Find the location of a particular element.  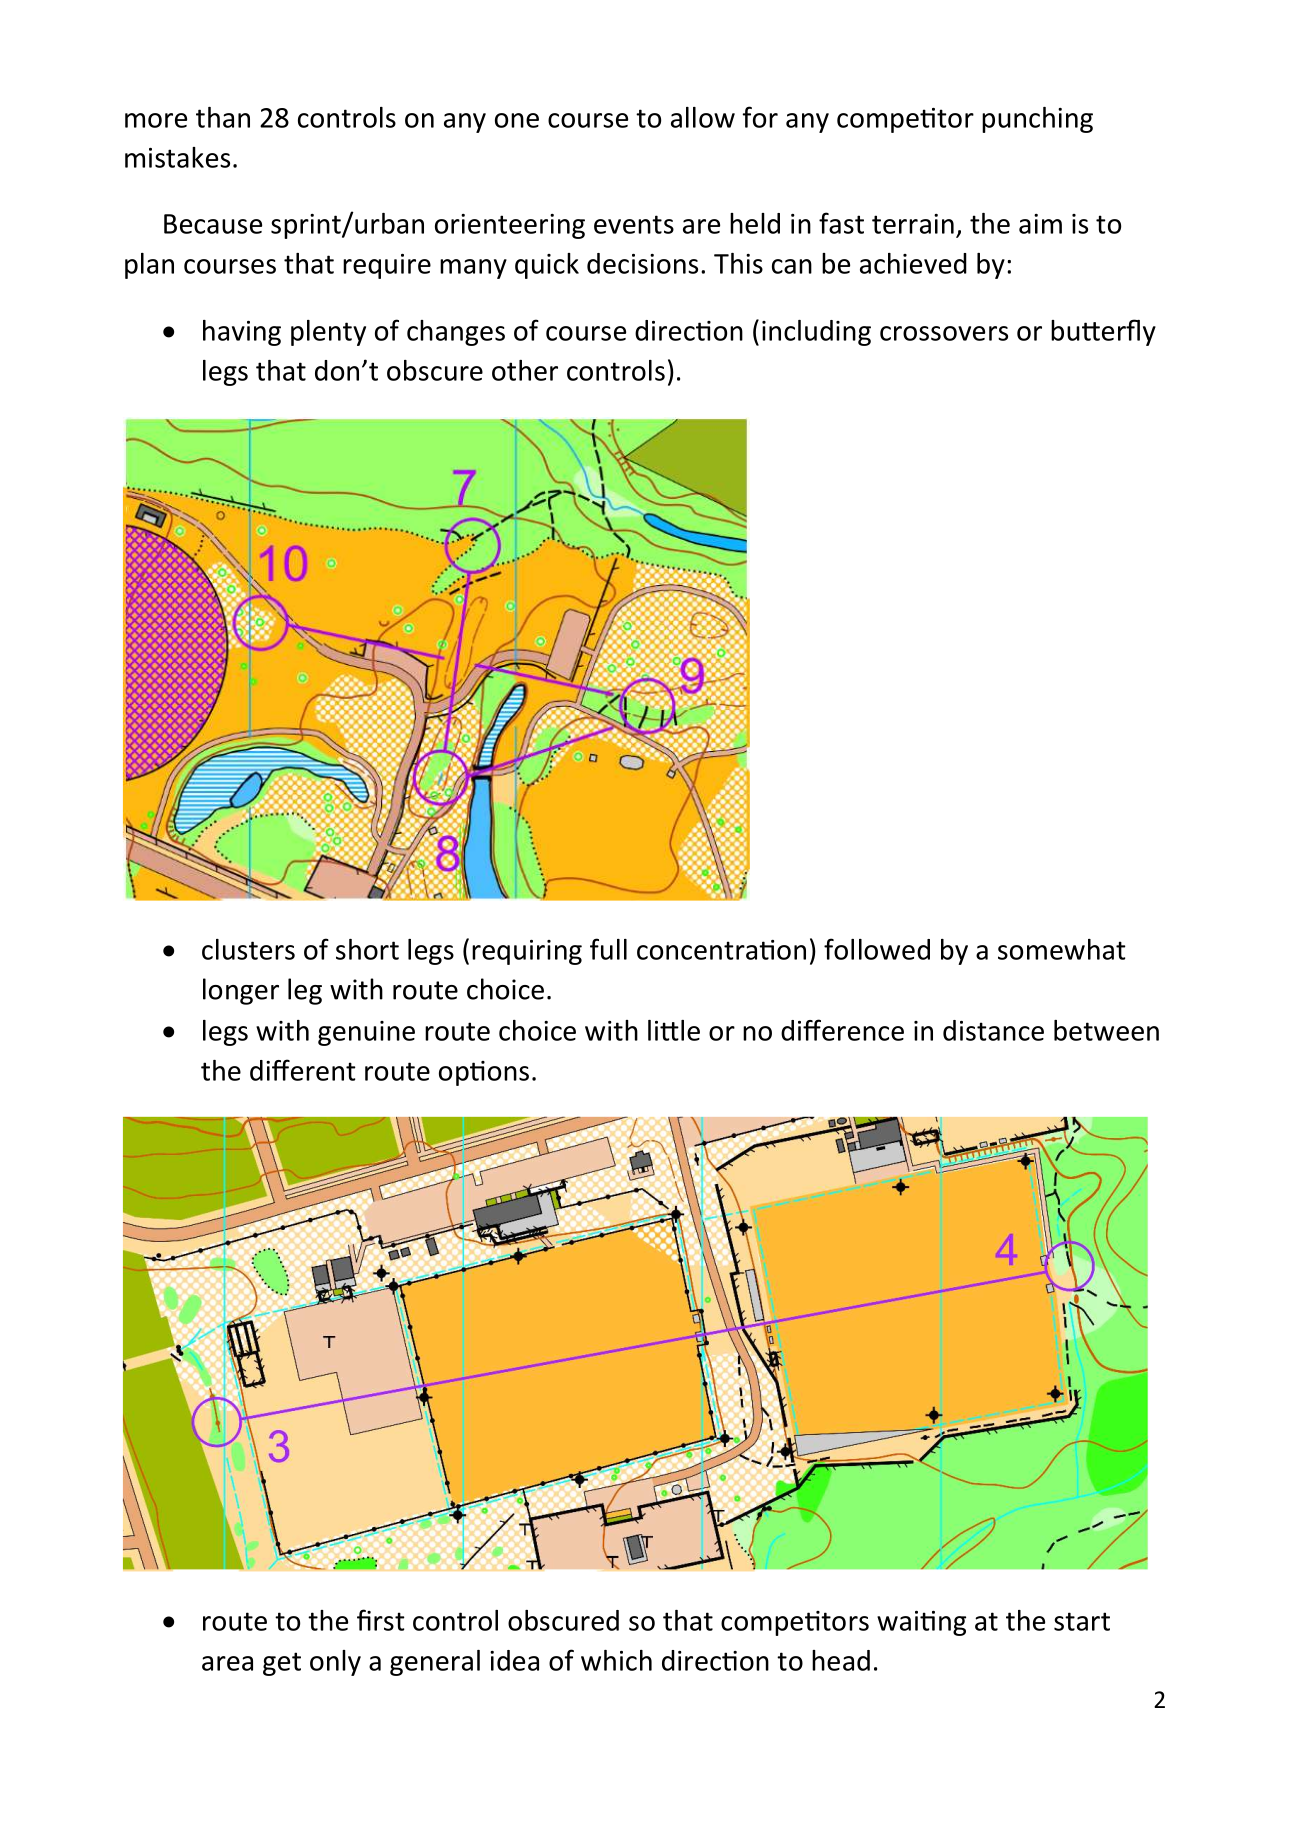

than is located at coordinates (223, 117).
